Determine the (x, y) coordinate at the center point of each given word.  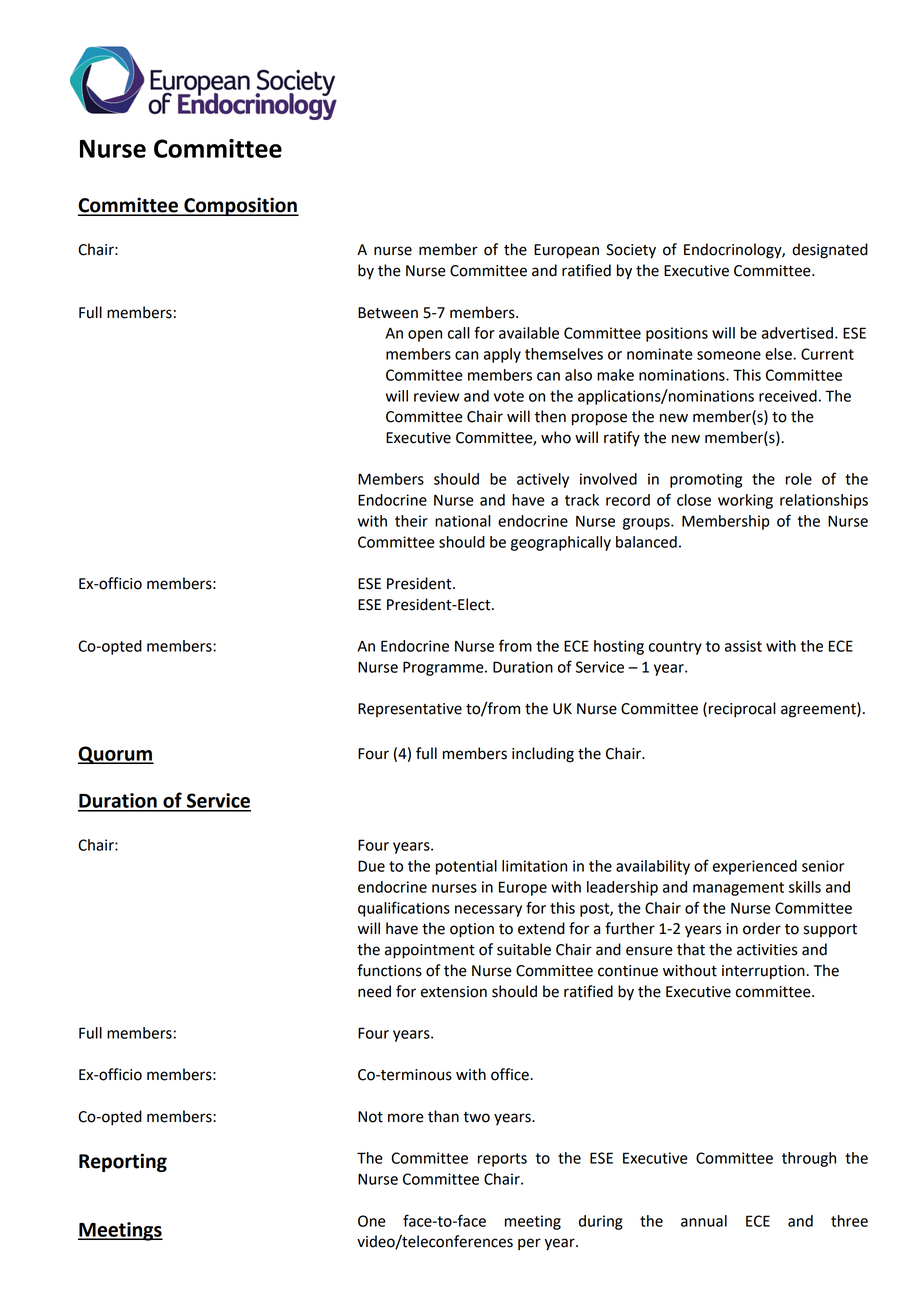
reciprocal (742, 710)
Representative (410, 710)
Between (388, 313)
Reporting (123, 1162)
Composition (240, 206)
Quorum (116, 755)
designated (830, 251)
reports (502, 1160)
